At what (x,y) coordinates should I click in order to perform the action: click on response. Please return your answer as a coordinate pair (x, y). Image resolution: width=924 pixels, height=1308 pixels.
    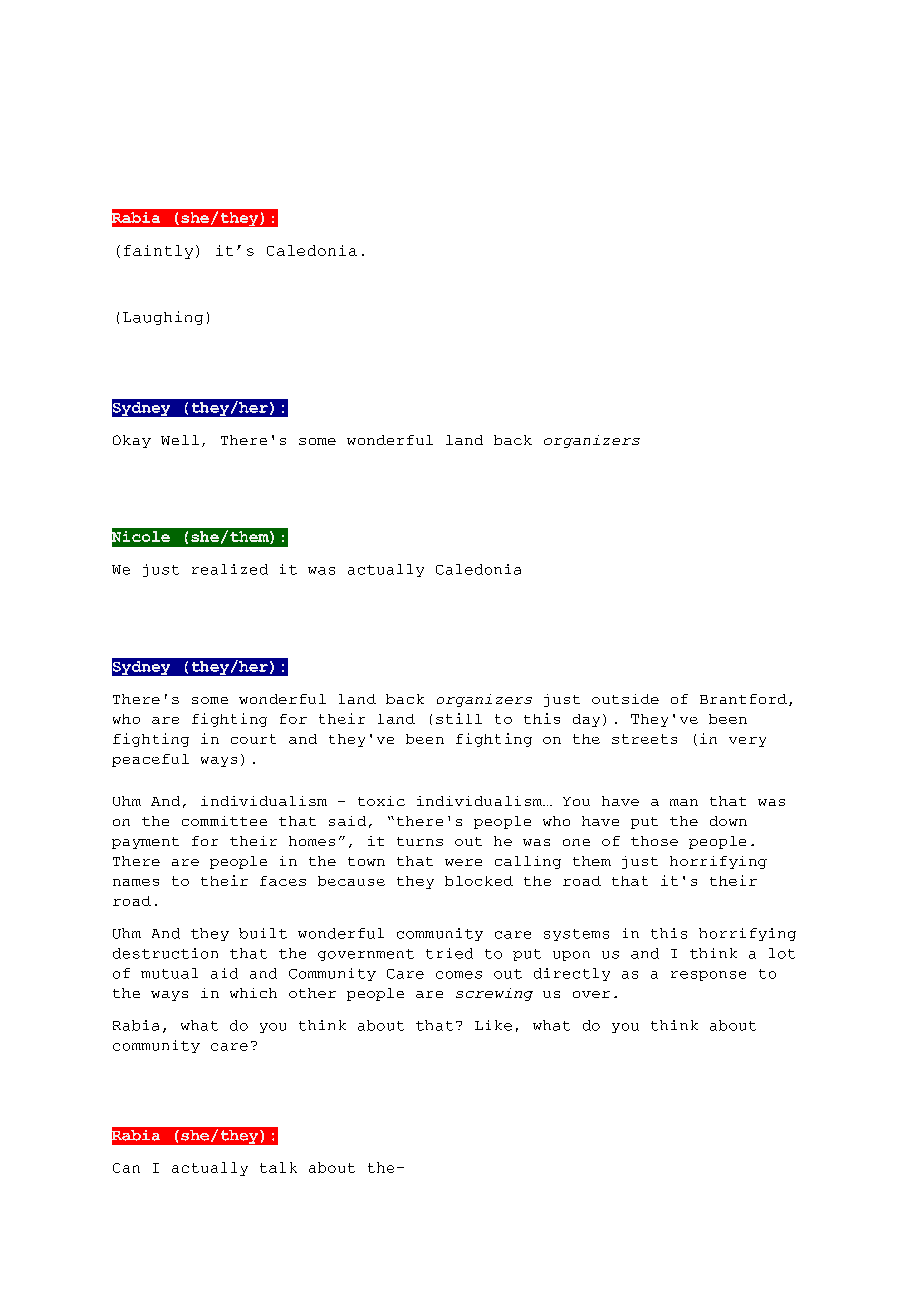
    Looking at the image, I should click on (708, 976).
